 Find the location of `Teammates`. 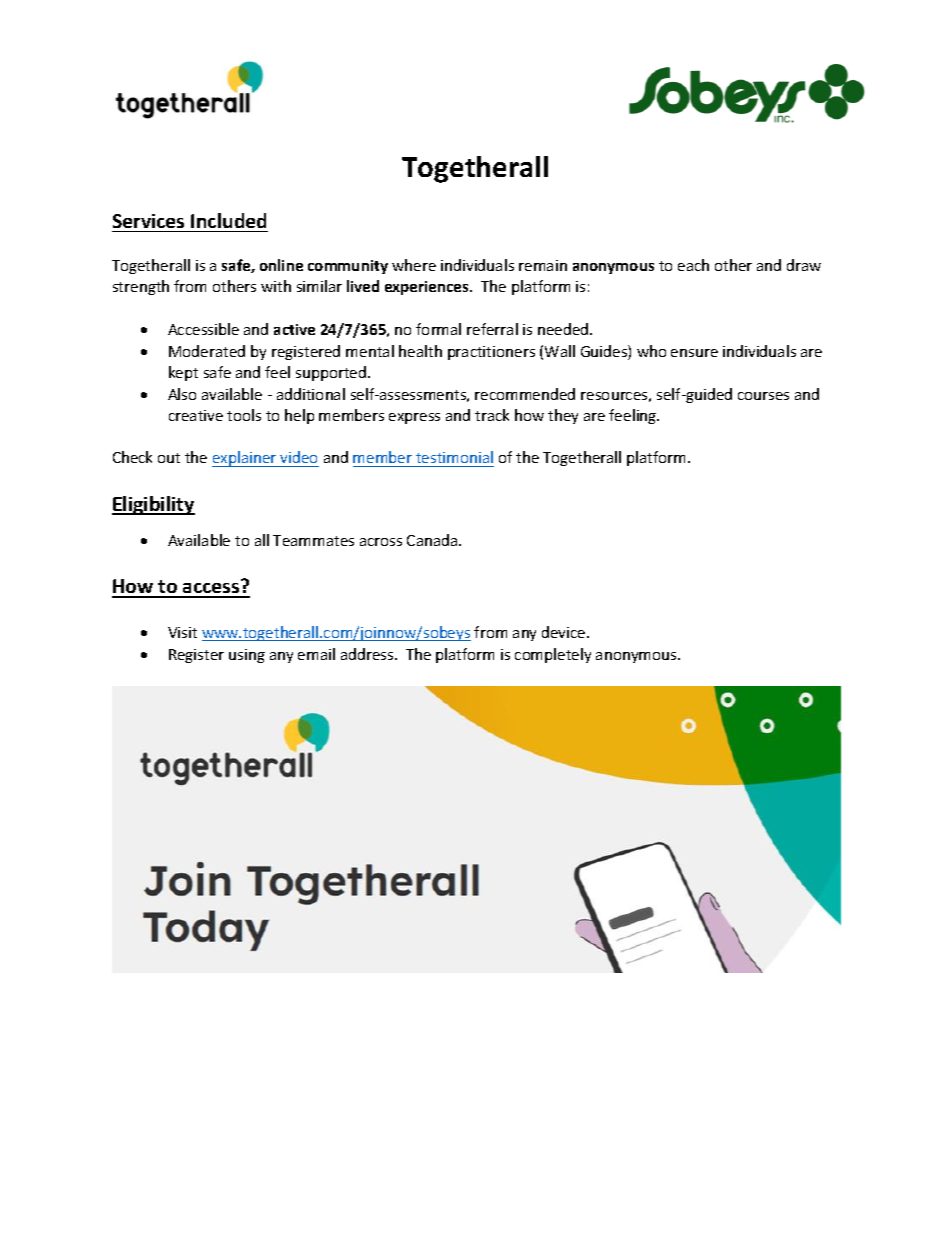

Teammates is located at coordinates (313, 540).
